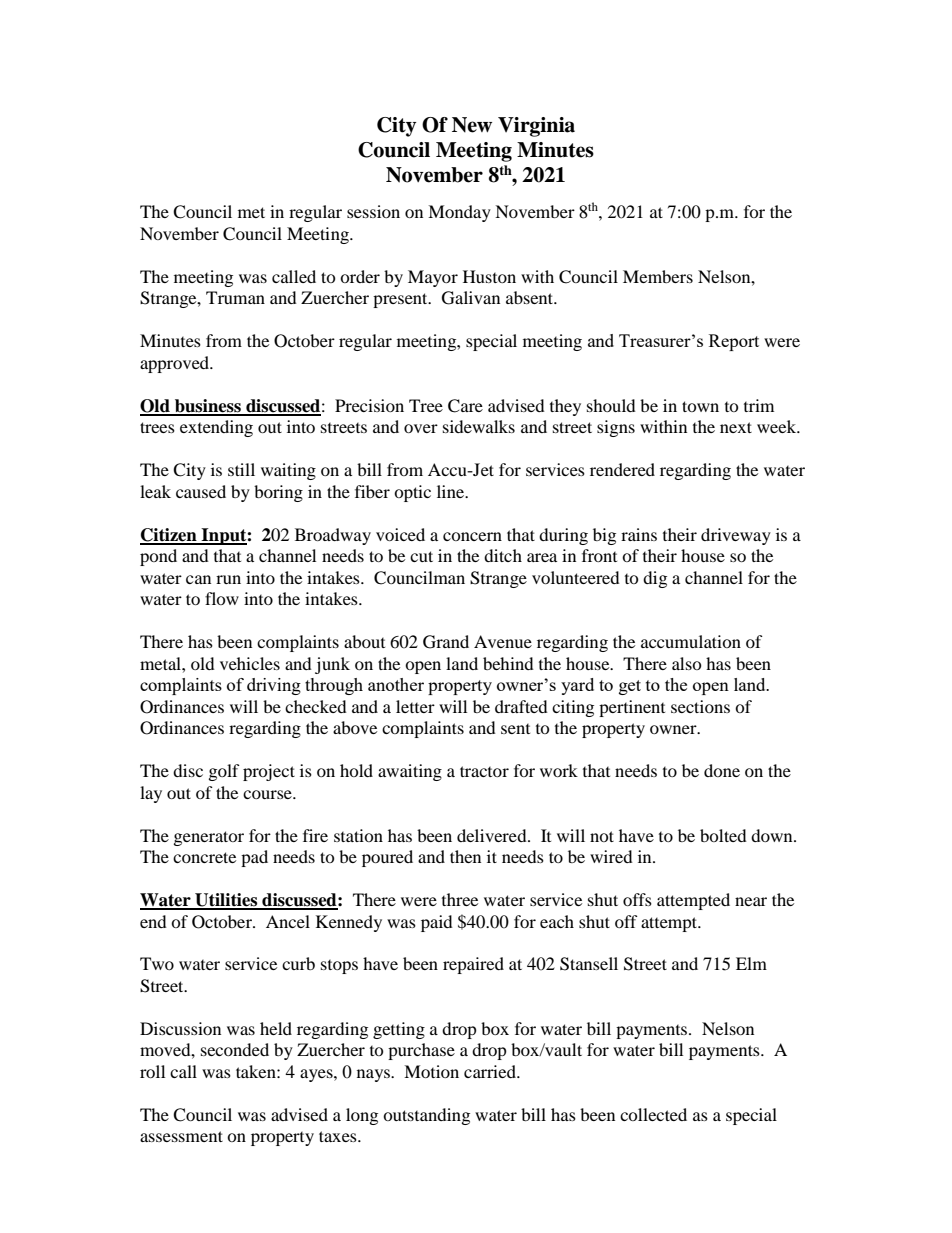  Describe the element at coordinates (472, 125) in the page. I see `New` at that location.
